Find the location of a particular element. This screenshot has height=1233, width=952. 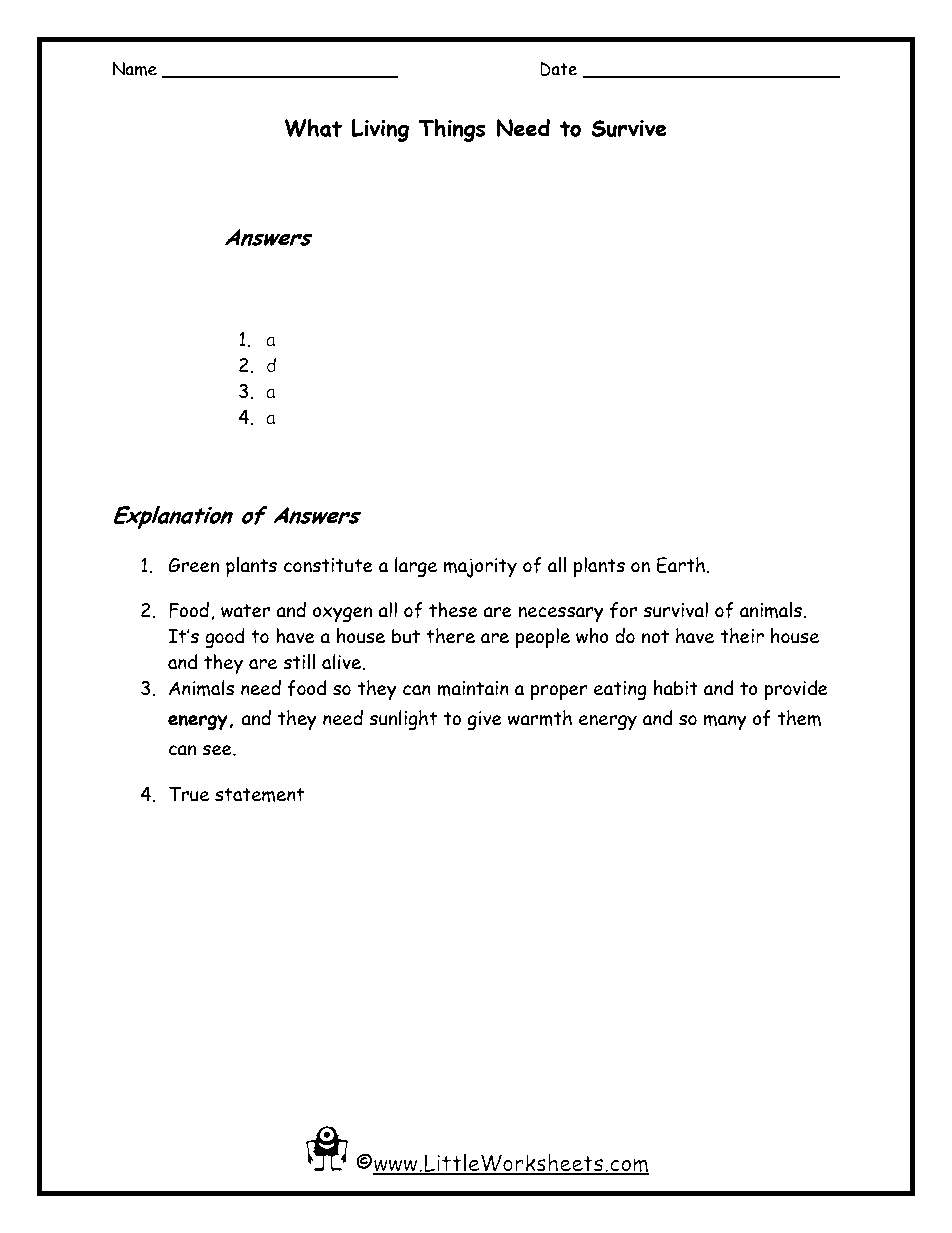

Earth is located at coordinates (681, 565).
